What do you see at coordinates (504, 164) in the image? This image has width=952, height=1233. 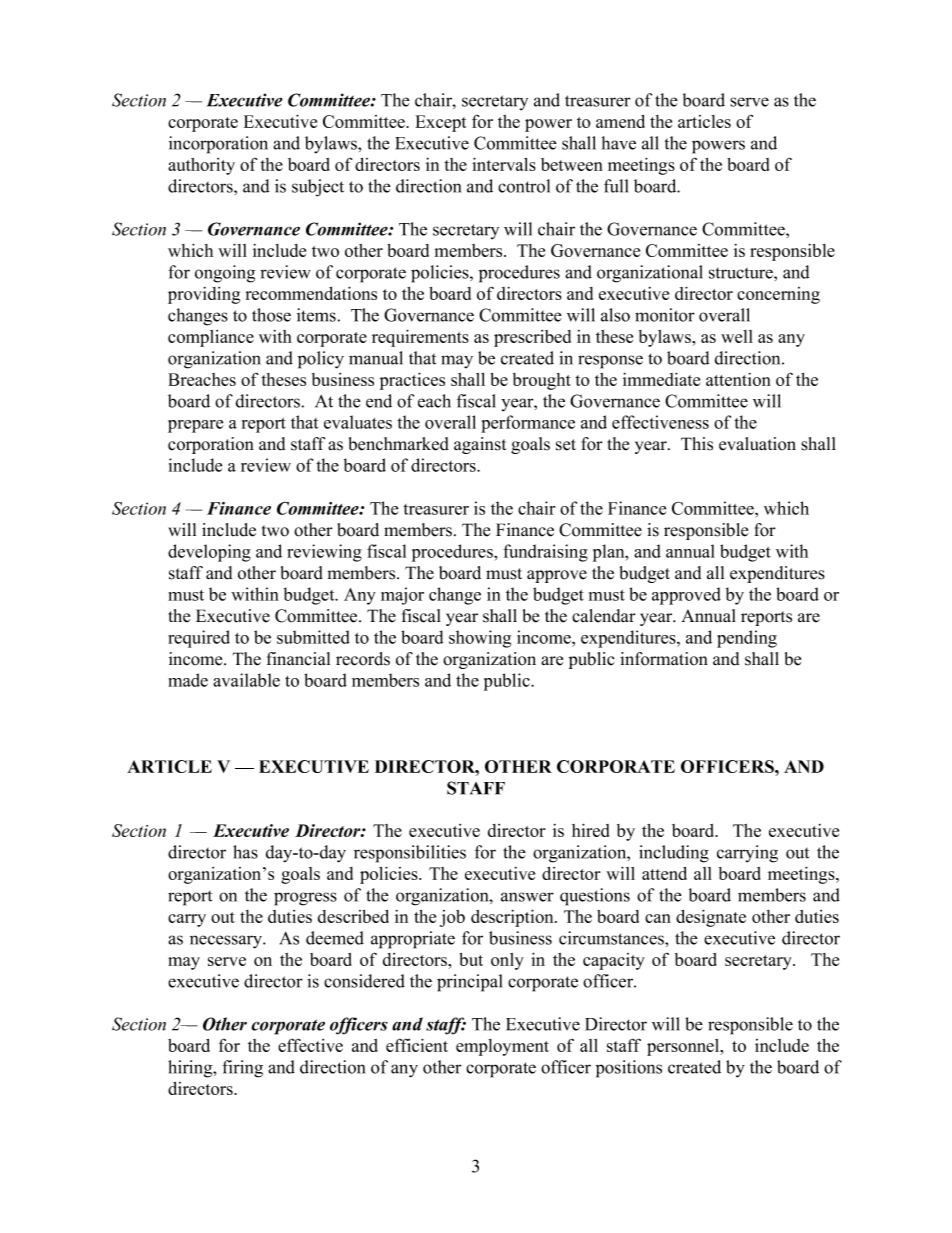 I see `intervals` at bounding box center [504, 164].
